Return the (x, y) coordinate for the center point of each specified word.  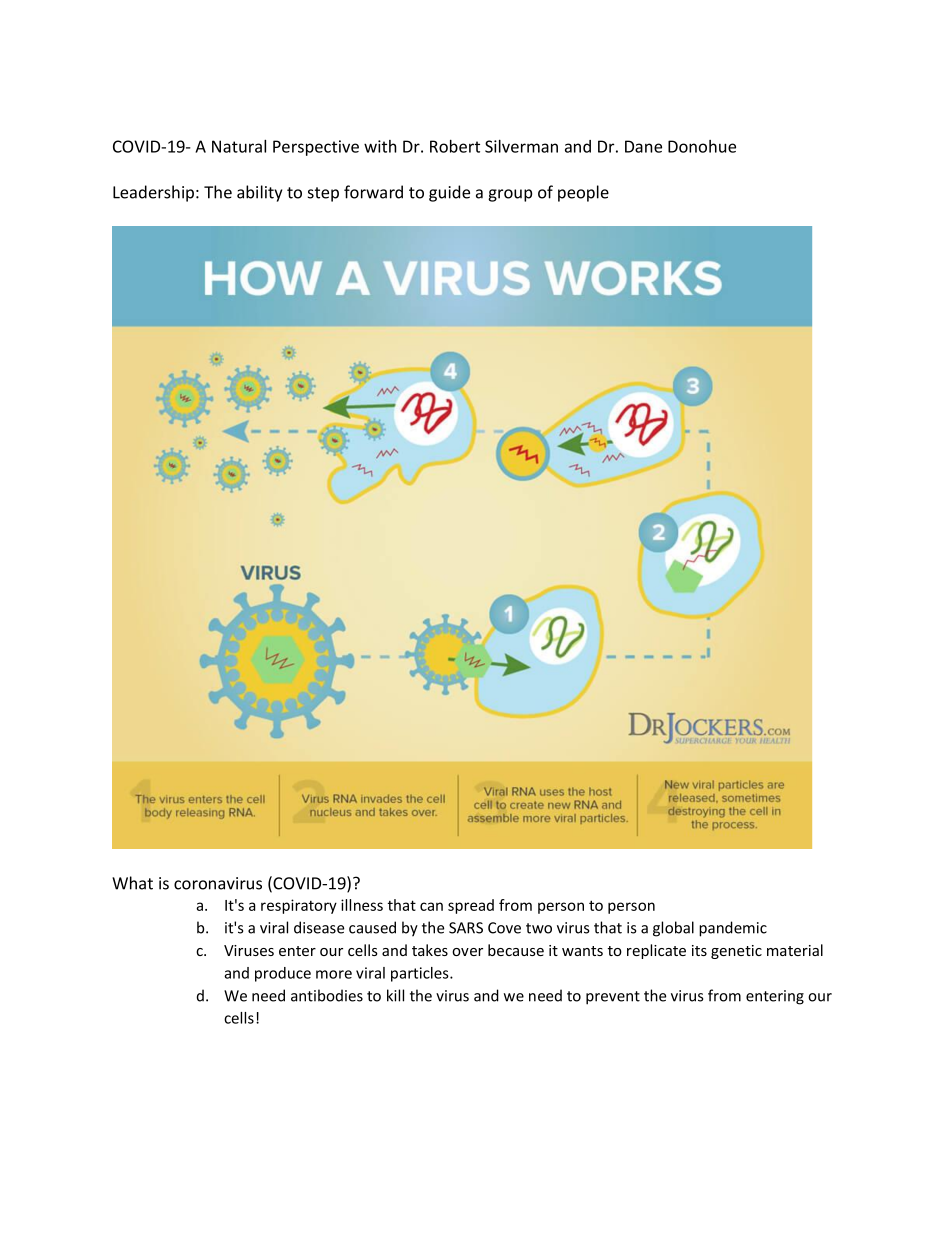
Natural (239, 146)
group (510, 195)
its (699, 950)
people (583, 193)
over (467, 952)
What (132, 883)
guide (449, 193)
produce (283, 974)
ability (259, 193)
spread (471, 906)
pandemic (733, 929)
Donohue (702, 146)
